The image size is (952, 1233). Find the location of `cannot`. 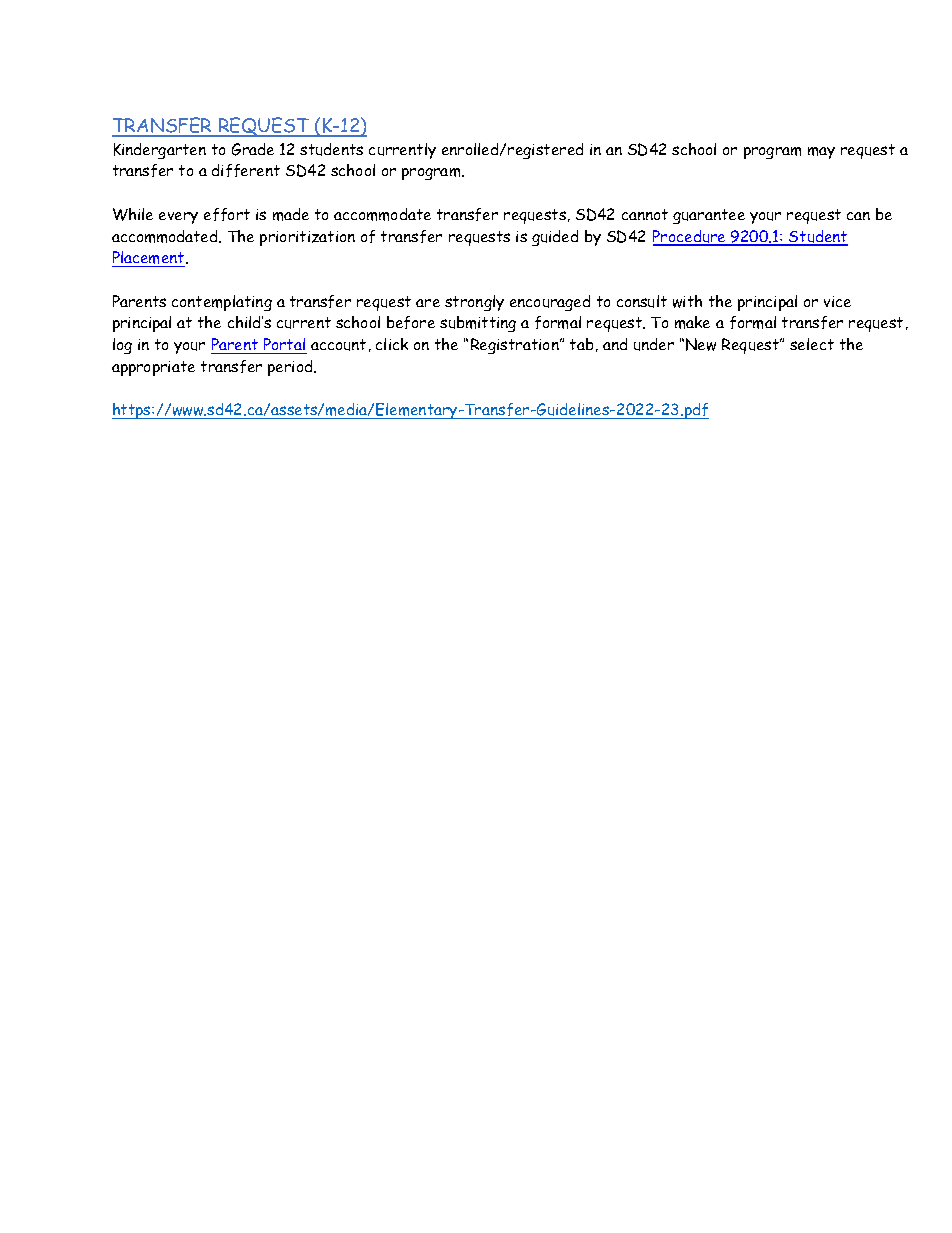

cannot is located at coordinates (645, 214).
